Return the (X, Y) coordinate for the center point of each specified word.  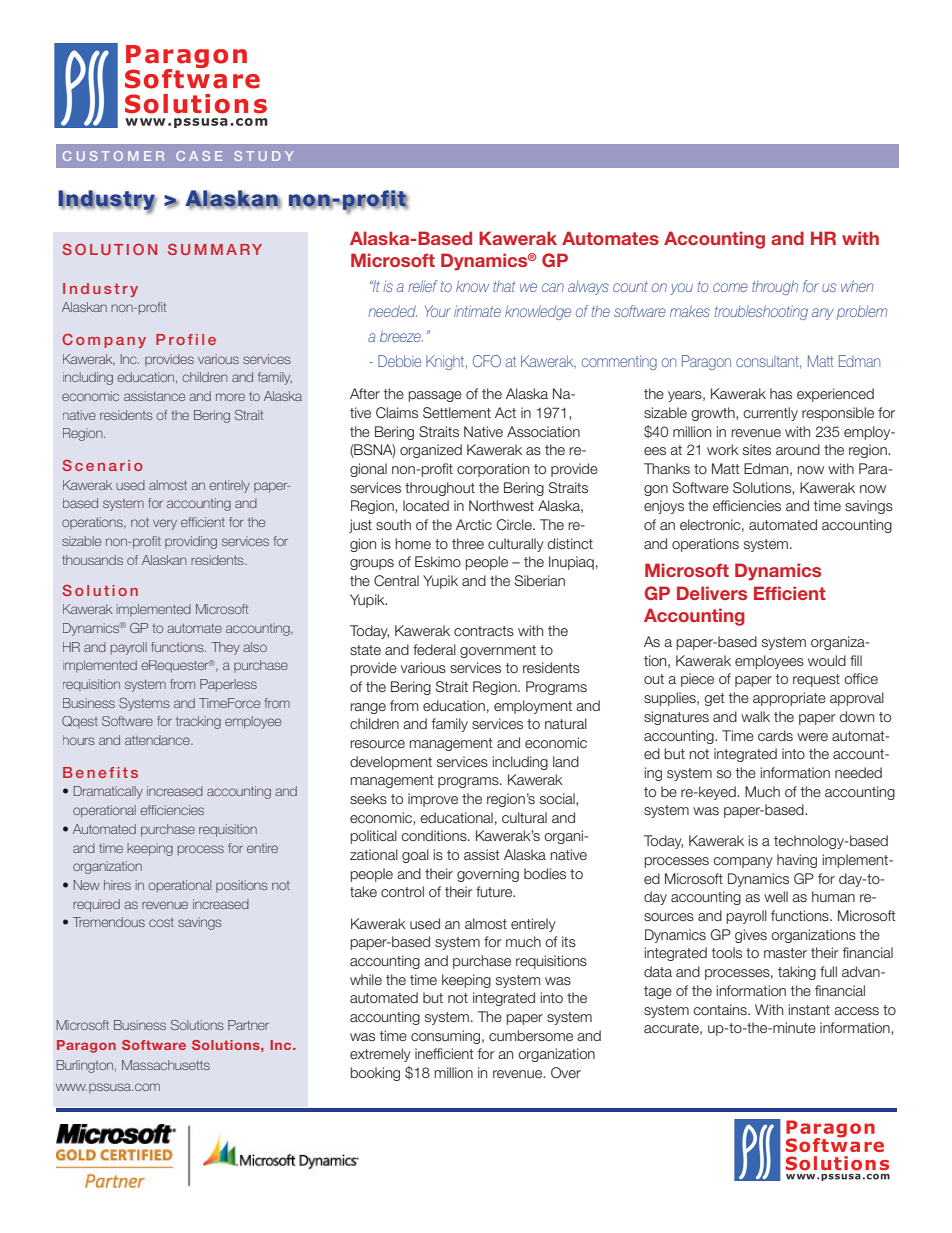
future (495, 891)
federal (434, 649)
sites (757, 449)
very (165, 524)
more (230, 397)
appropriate (789, 699)
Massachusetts (166, 1065)
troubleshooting (761, 312)
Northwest (501, 505)
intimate (477, 311)
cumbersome (531, 1035)
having (797, 861)
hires (117, 885)
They (225, 648)
